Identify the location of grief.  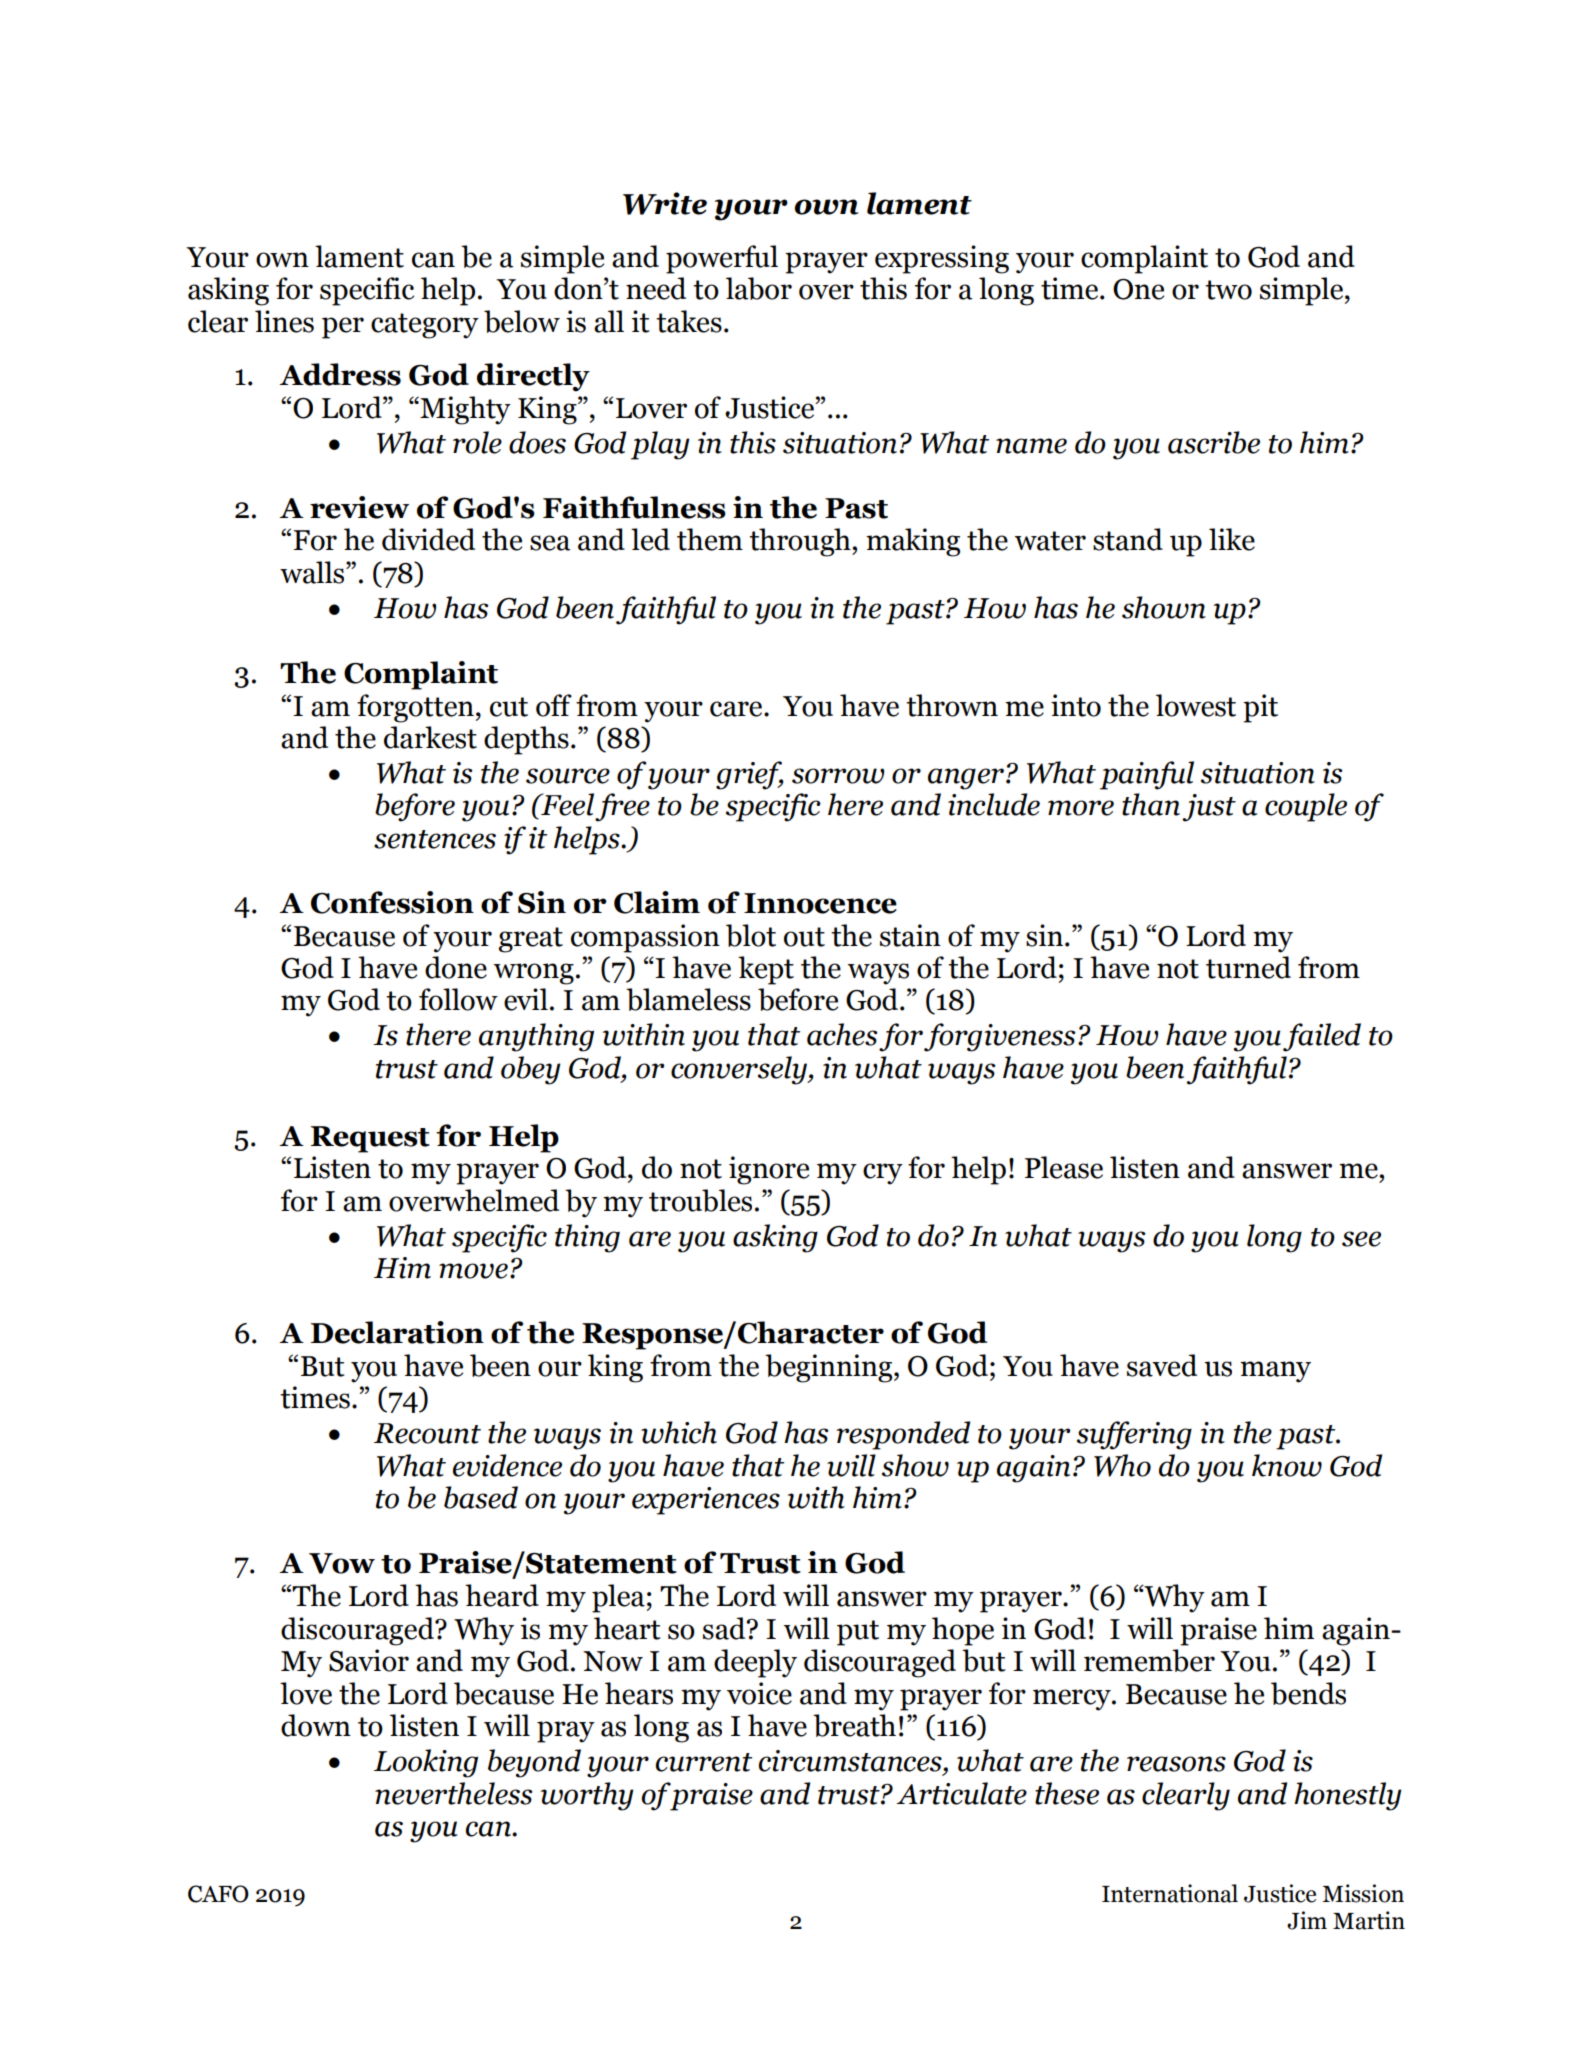
(750, 775).
